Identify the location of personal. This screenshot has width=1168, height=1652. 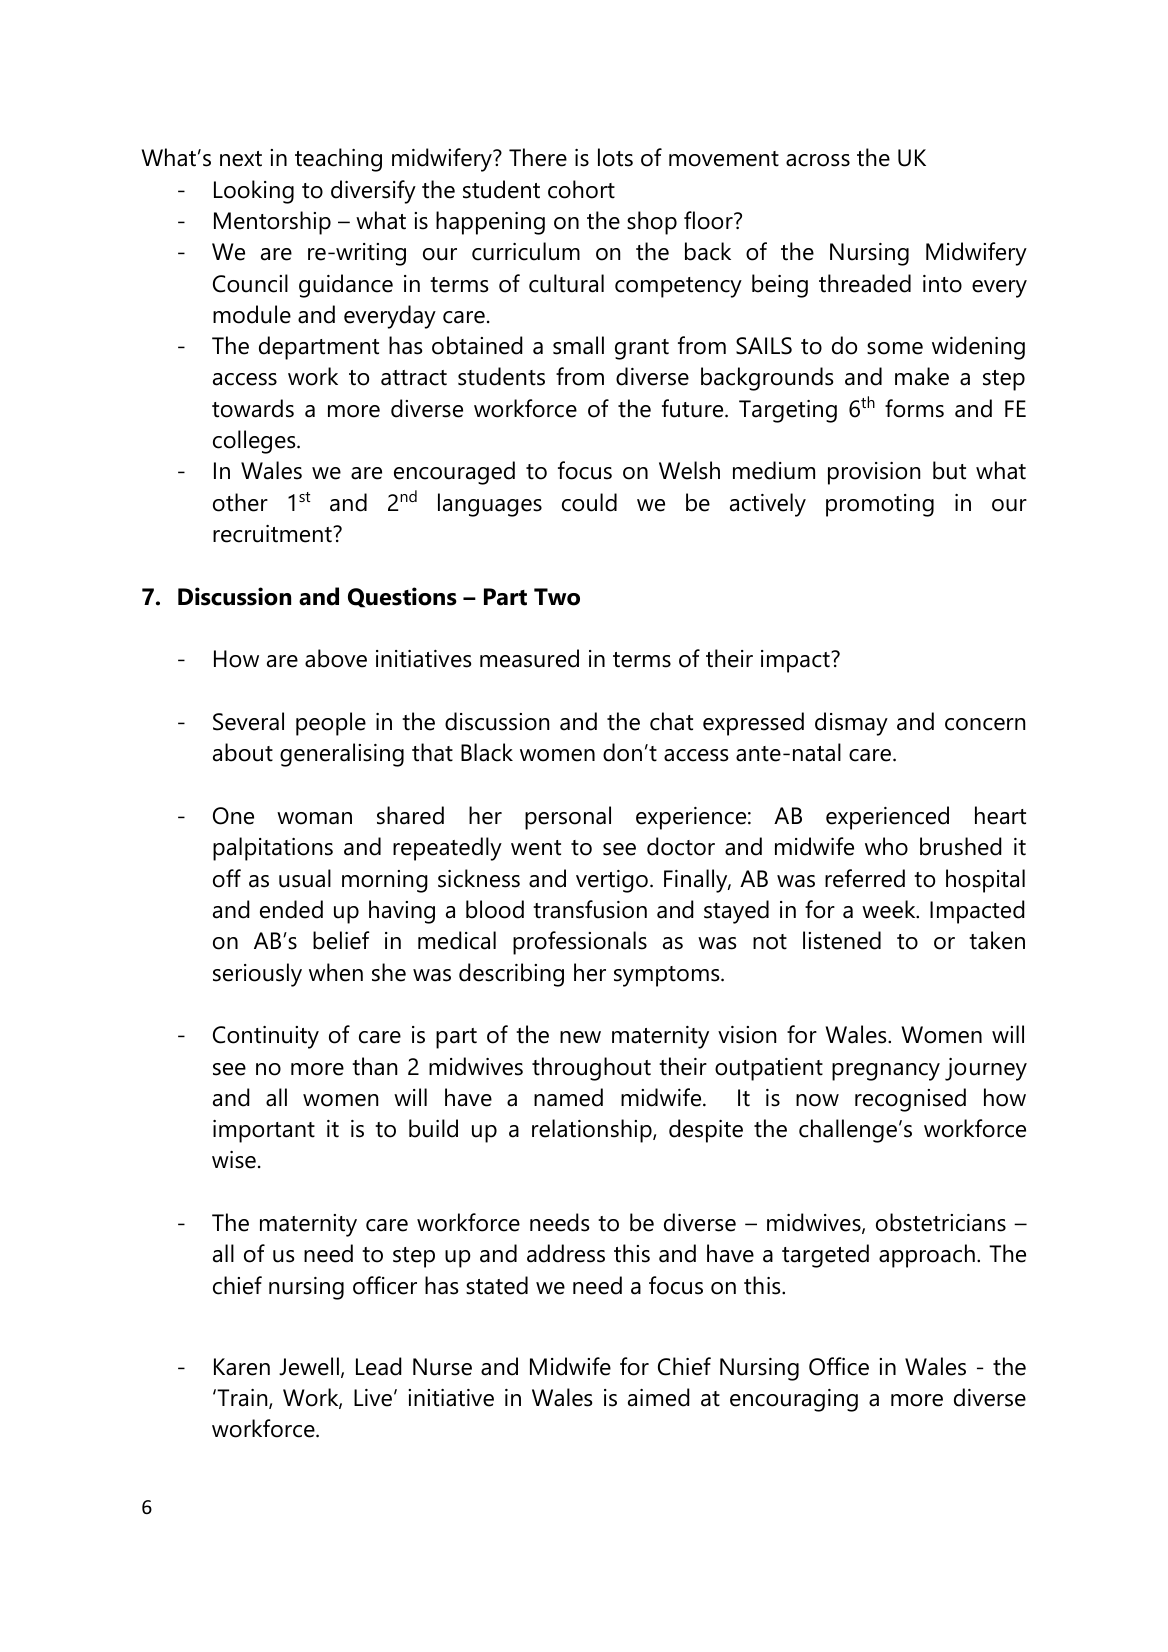
(568, 818).
